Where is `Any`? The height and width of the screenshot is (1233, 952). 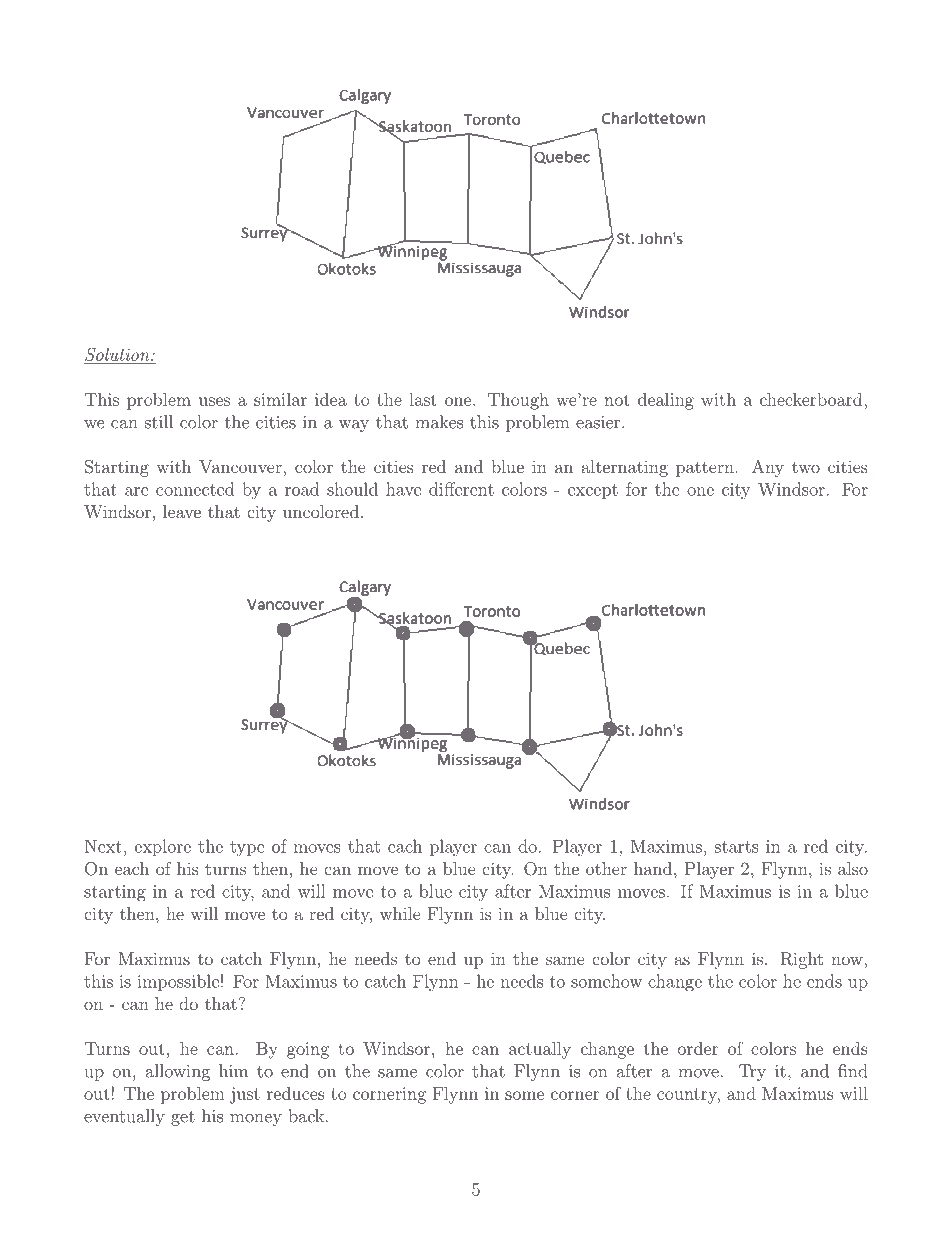
Any is located at coordinates (768, 468).
